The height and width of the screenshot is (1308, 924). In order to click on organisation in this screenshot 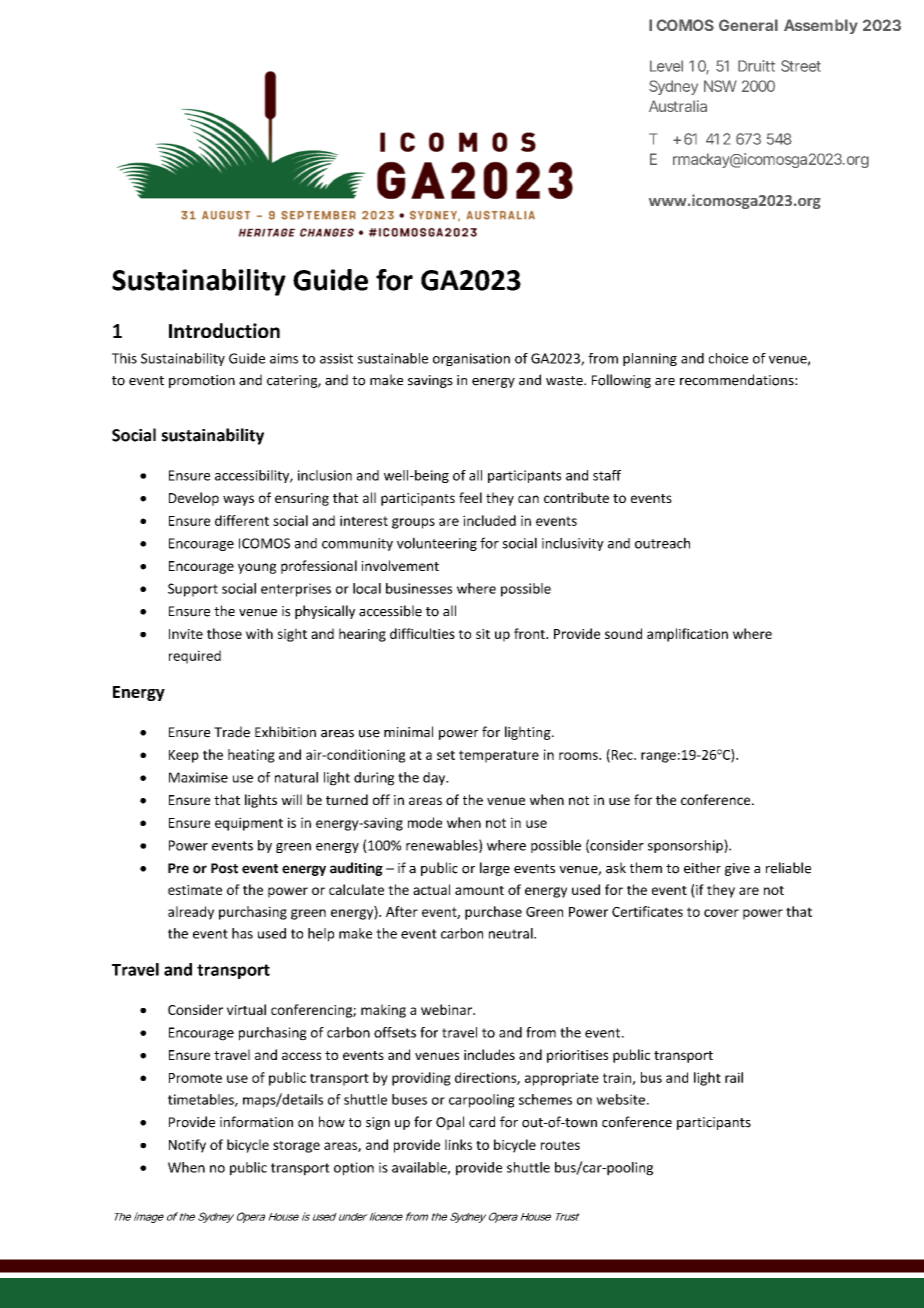, I will do `click(471, 359)`.
